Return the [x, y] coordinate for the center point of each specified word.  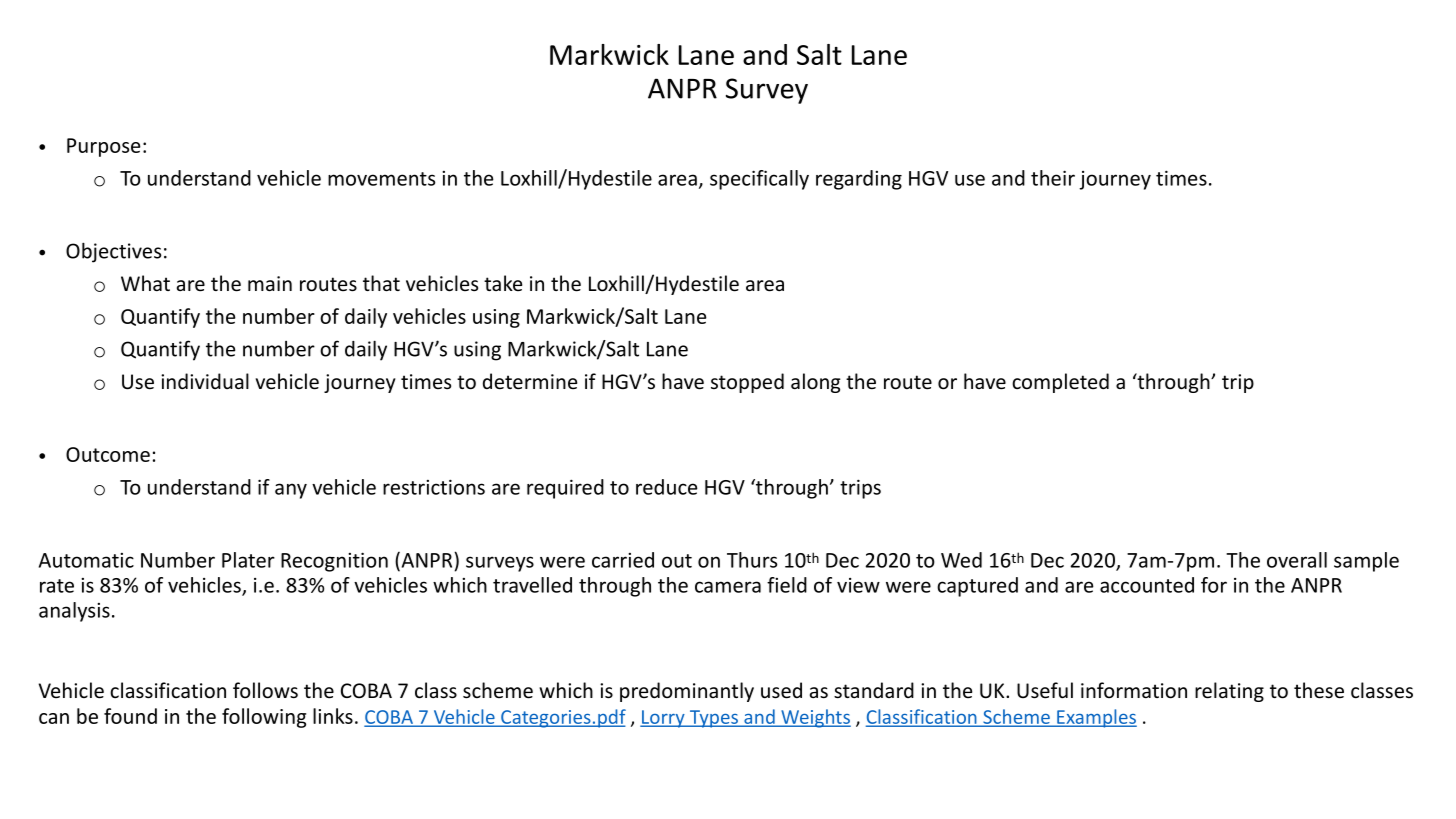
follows [265, 690]
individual [205, 381]
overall [1297, 560]
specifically [759, 180]
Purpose [104, 147]
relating [1229, 692]
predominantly [687, 692]
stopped [747, 383]
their [1053, 178]
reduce [667, 487]
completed [1060, 383]
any [291, 491]
